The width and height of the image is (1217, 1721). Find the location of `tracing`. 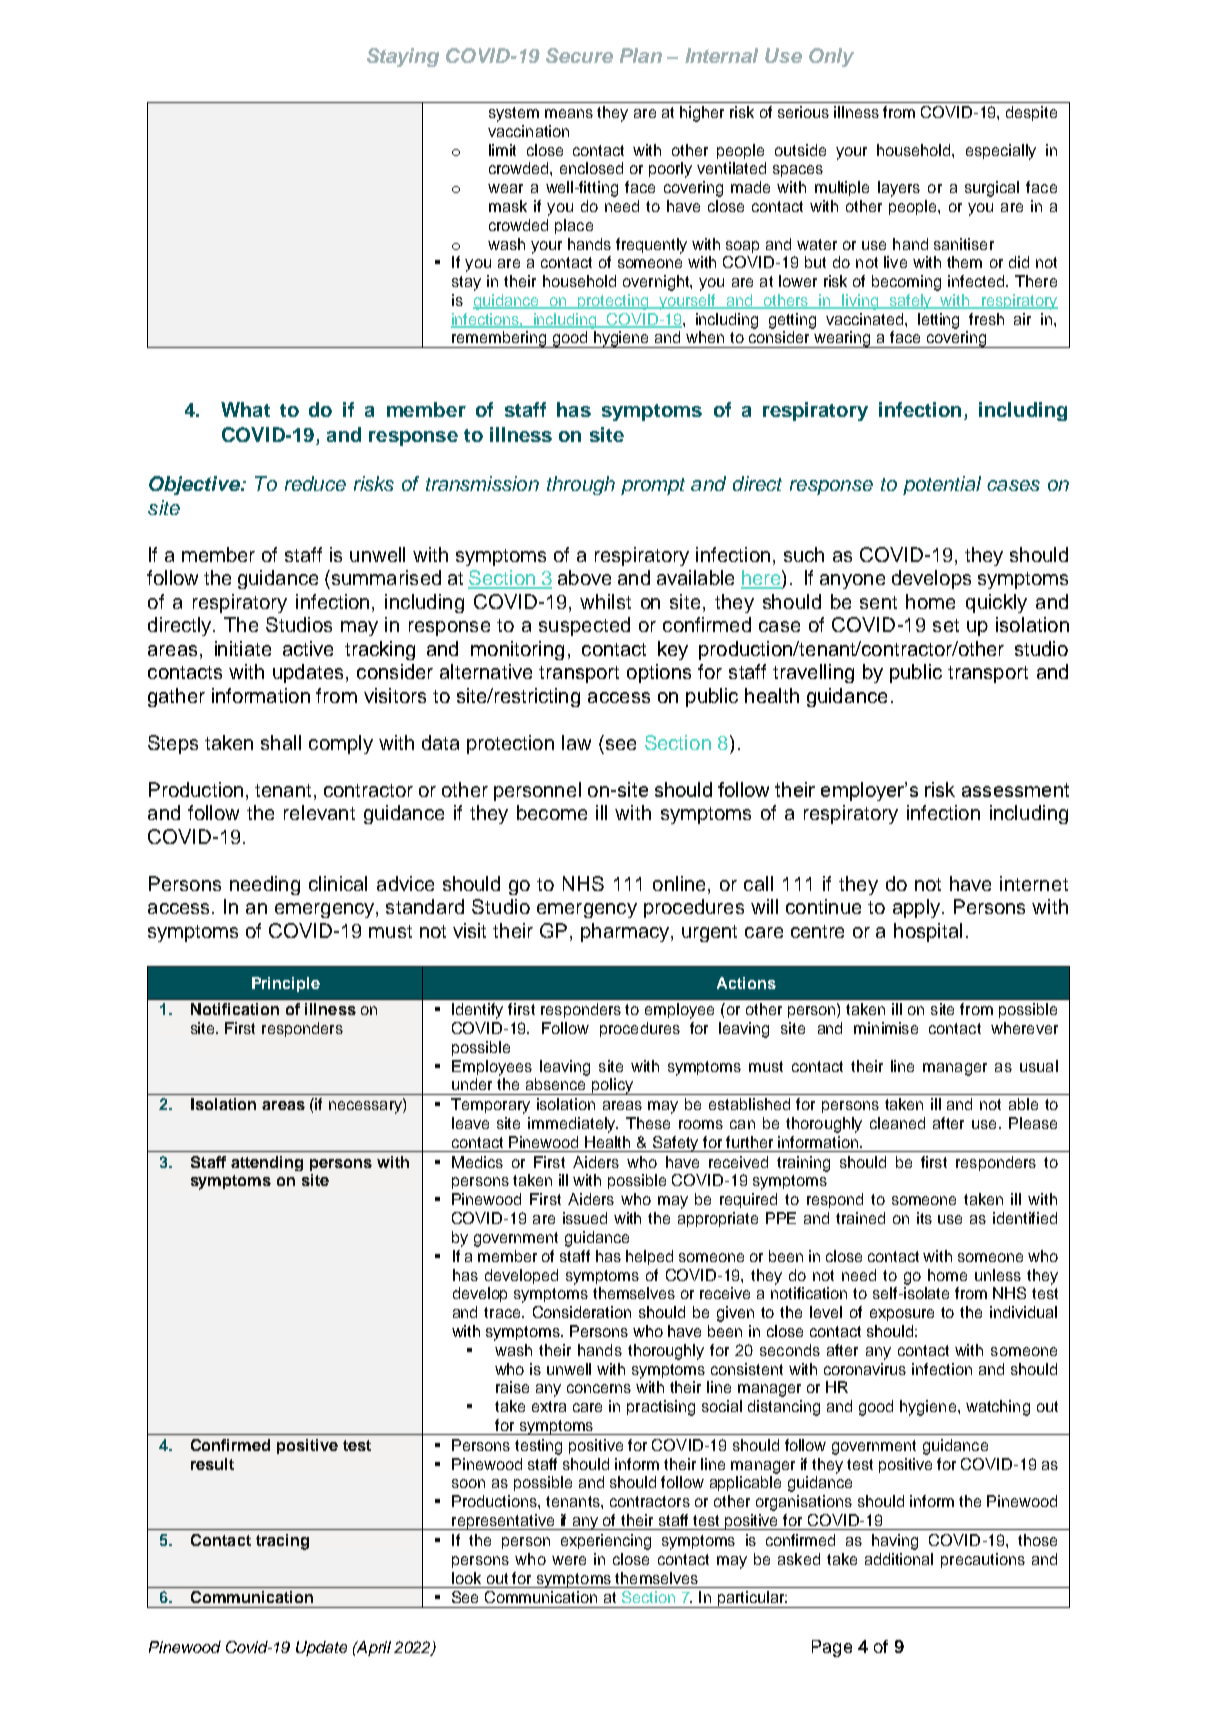

tracing is located at coordinates (282, 1542).
